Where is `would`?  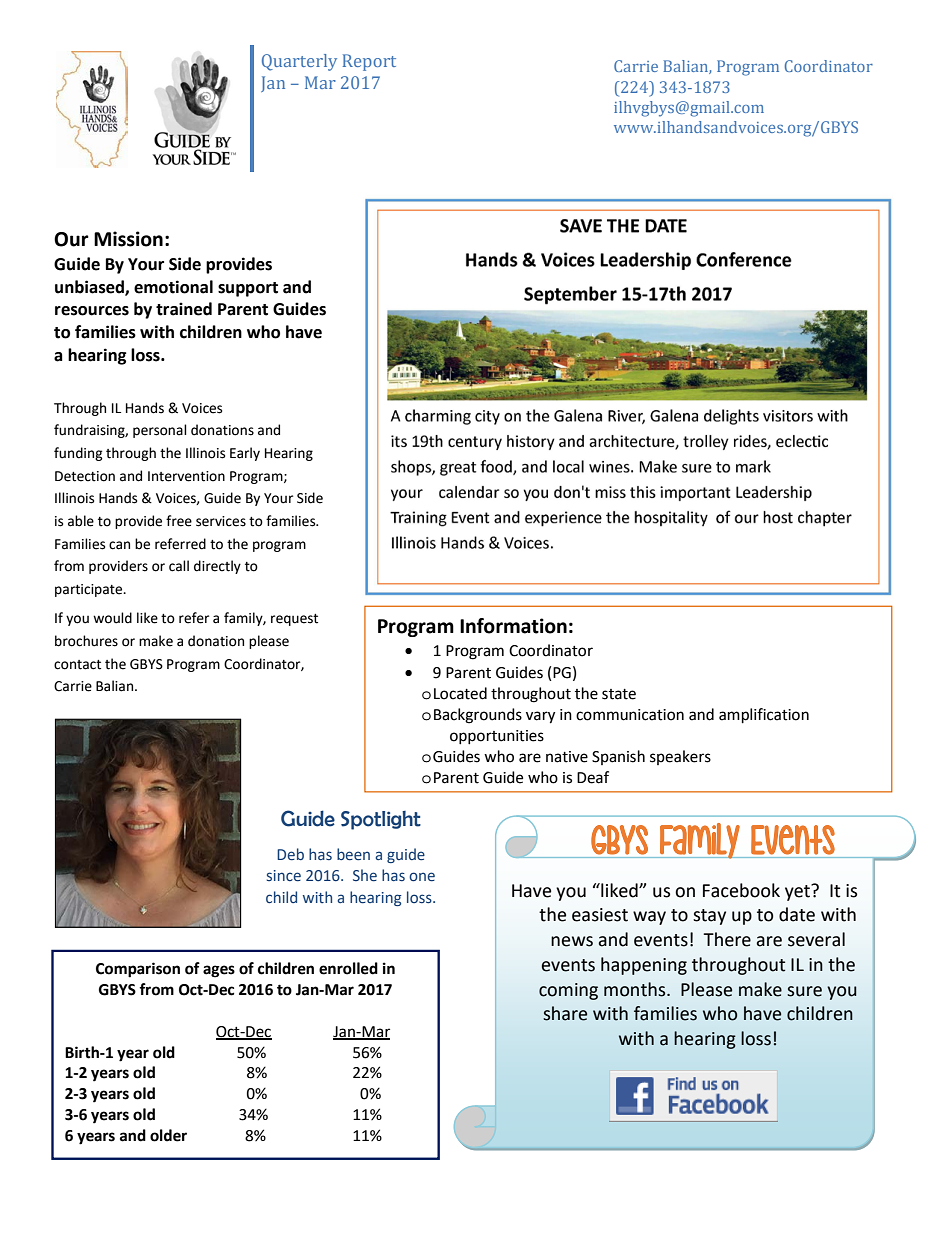 would is located at coordinates (112, 618).
